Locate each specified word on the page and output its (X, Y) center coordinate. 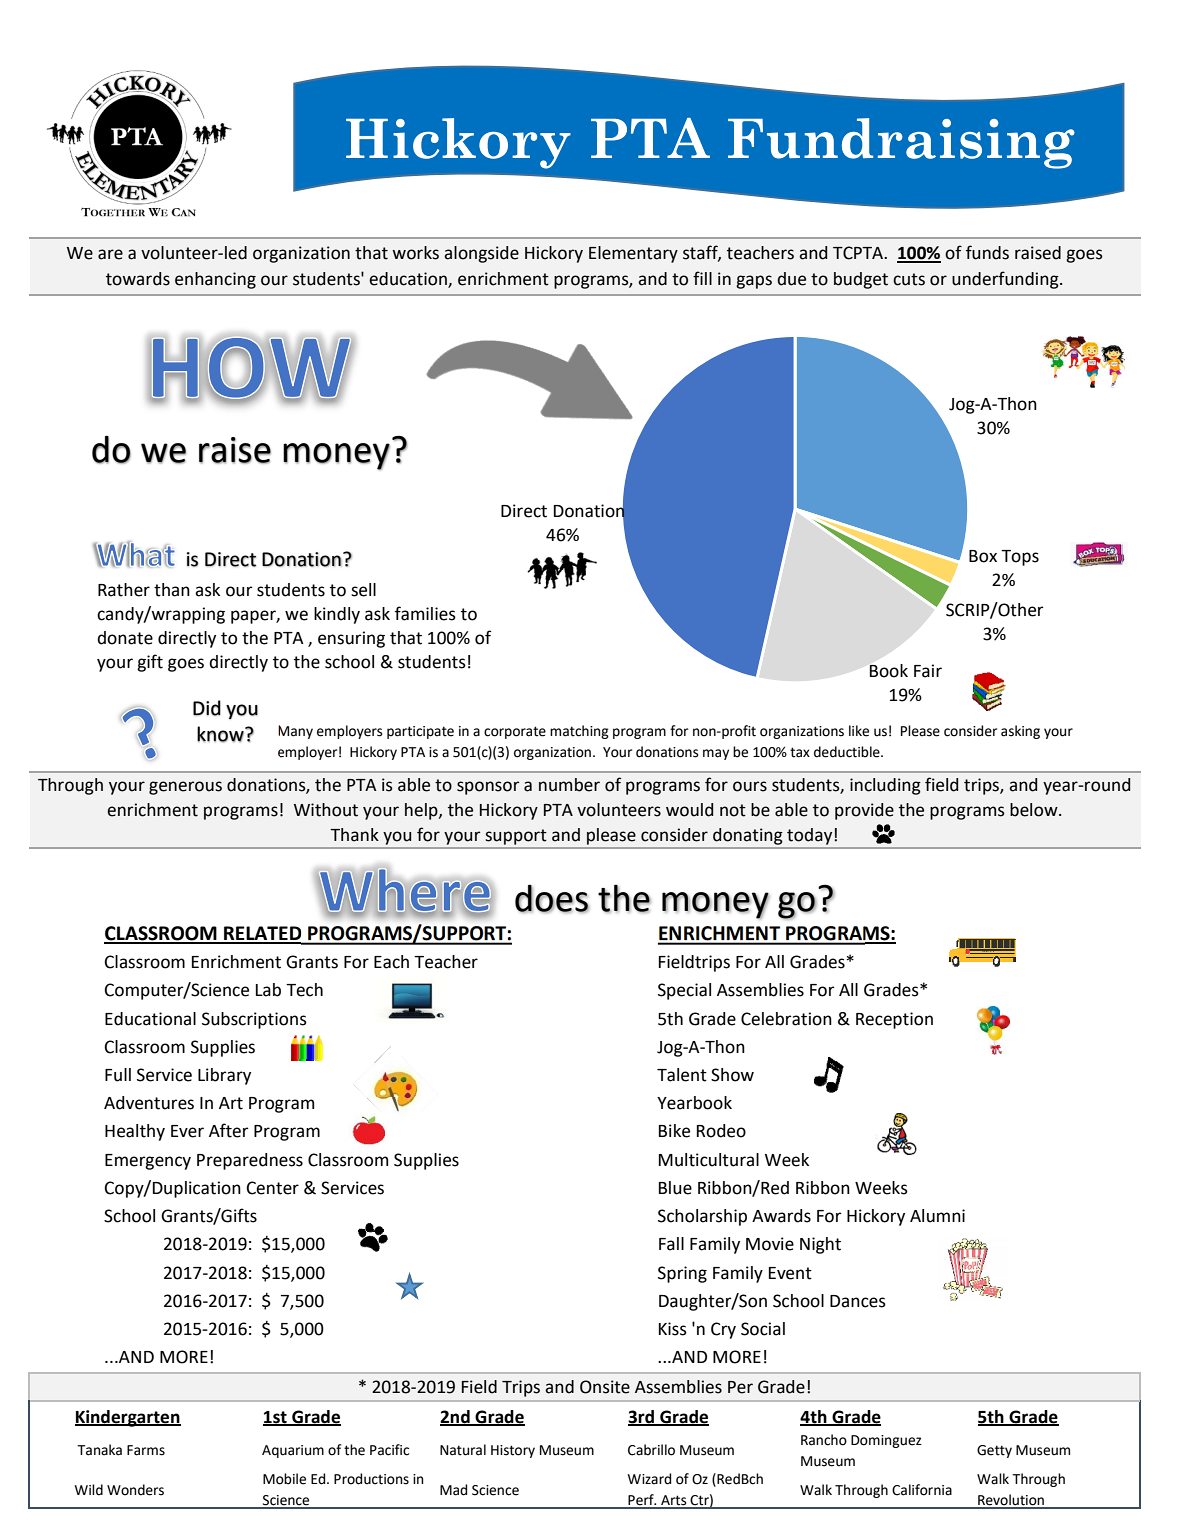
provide (864, 811)
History (513, 1451)
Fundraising (901, 143)
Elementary (633, 254)
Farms (146, 1450)
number (569, 785)
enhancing (215, 280)
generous (185, 788)
